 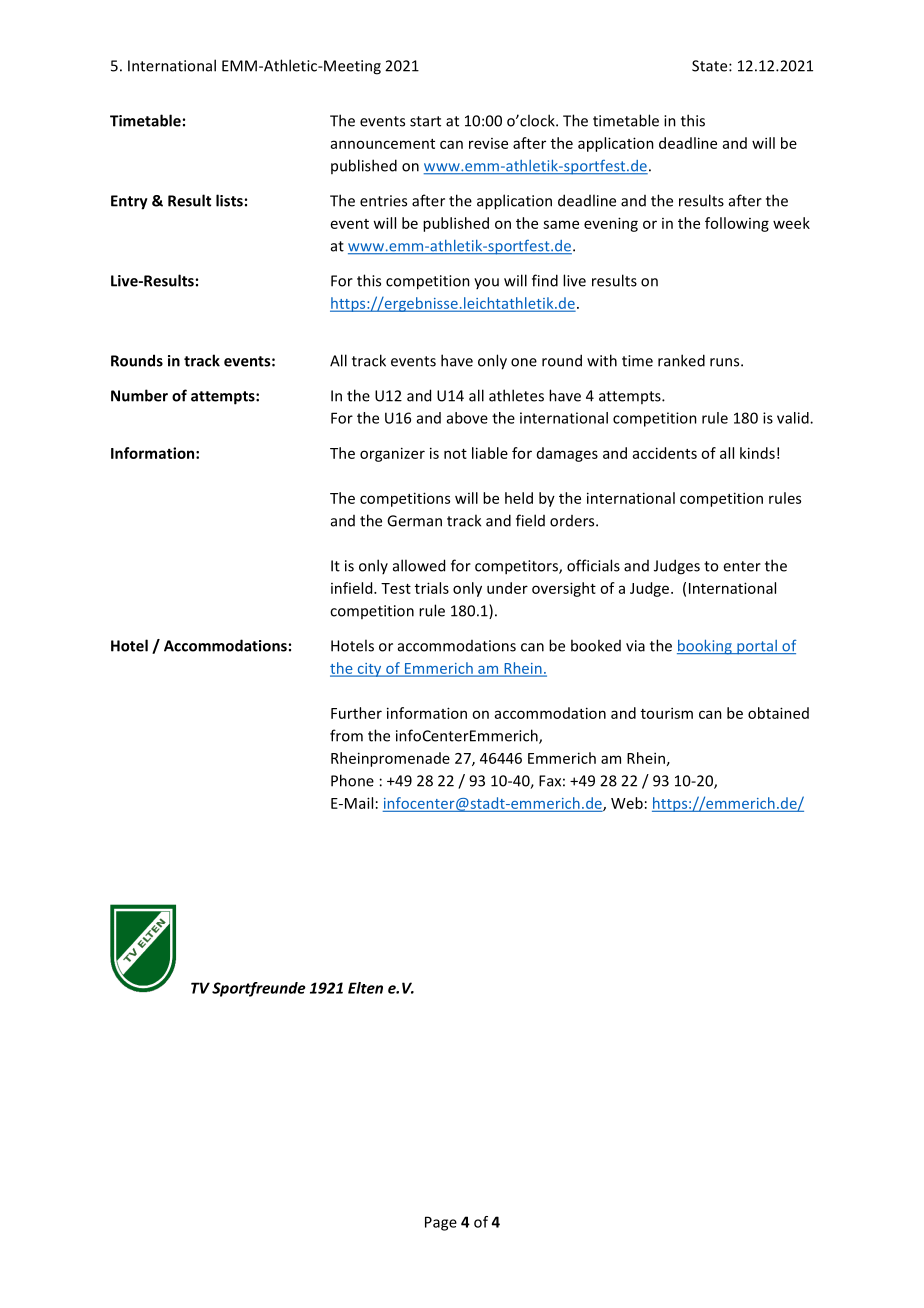 I want to click on Phone, so click(x=352, y=780).
